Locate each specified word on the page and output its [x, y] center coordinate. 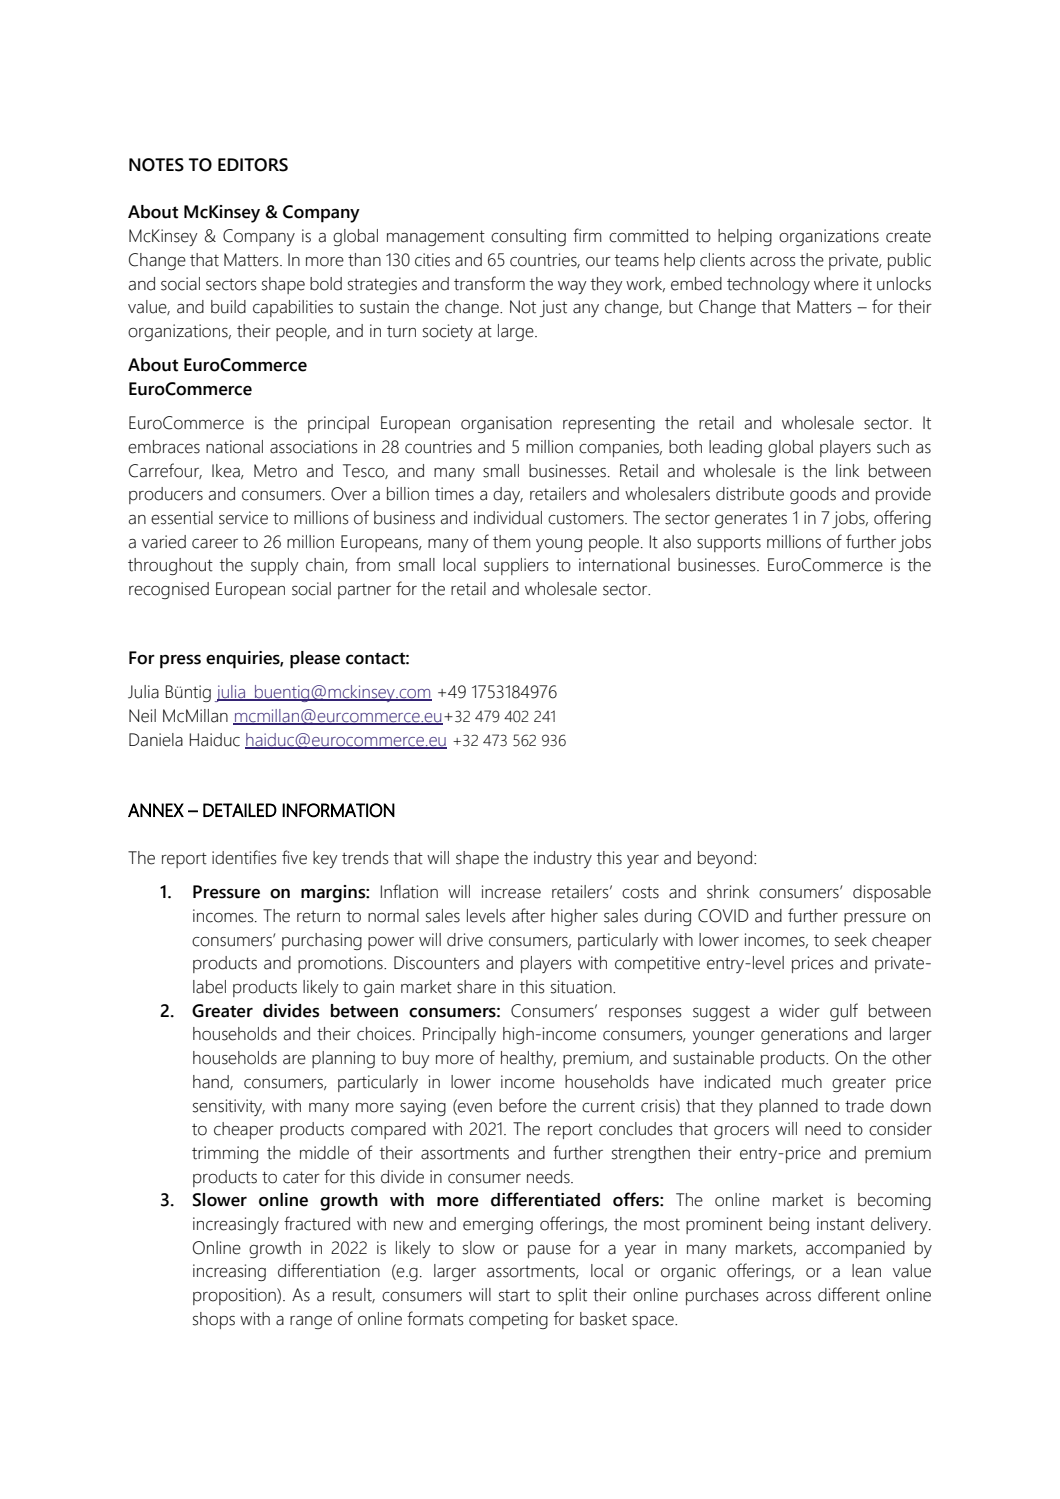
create [908, 236]
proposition [235, 1296]
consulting [528, 237]
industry [563, 859]
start [514, 1296]
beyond [725, 859]
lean [866, 1271]
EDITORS [253, 165]
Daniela [156, 740]
